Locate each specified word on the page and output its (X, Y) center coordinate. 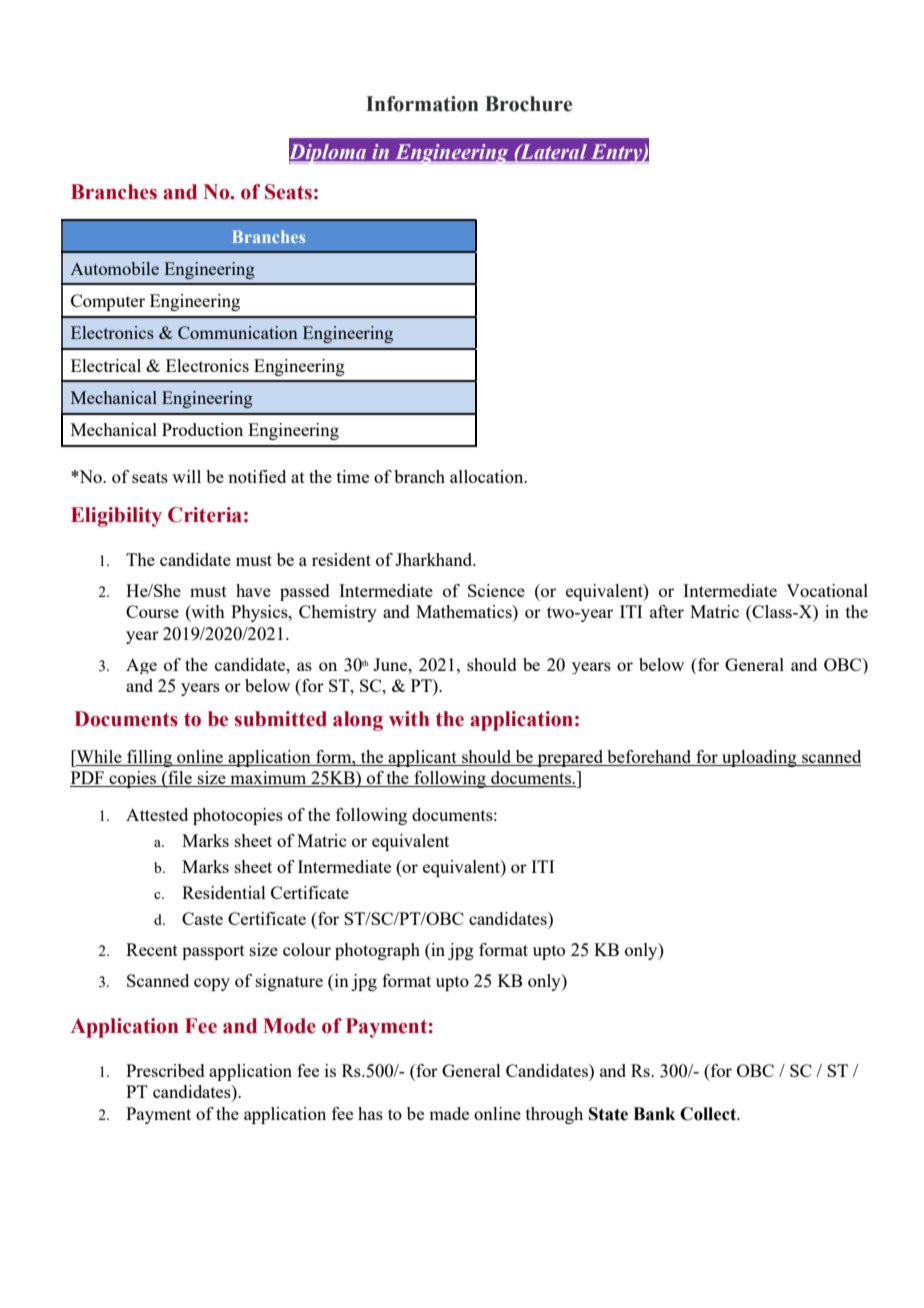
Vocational (827, 590)
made (449, 1113)
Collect (709, 1114)
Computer (108, 302)
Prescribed (165, 1070)
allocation (488, 476)
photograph (377, 951)
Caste (202, 918)
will (186, 476)
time (353, 476)
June (391, 664)
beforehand (649, 758)
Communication (238, 332)
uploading (759, 758)
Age (141, 666)
